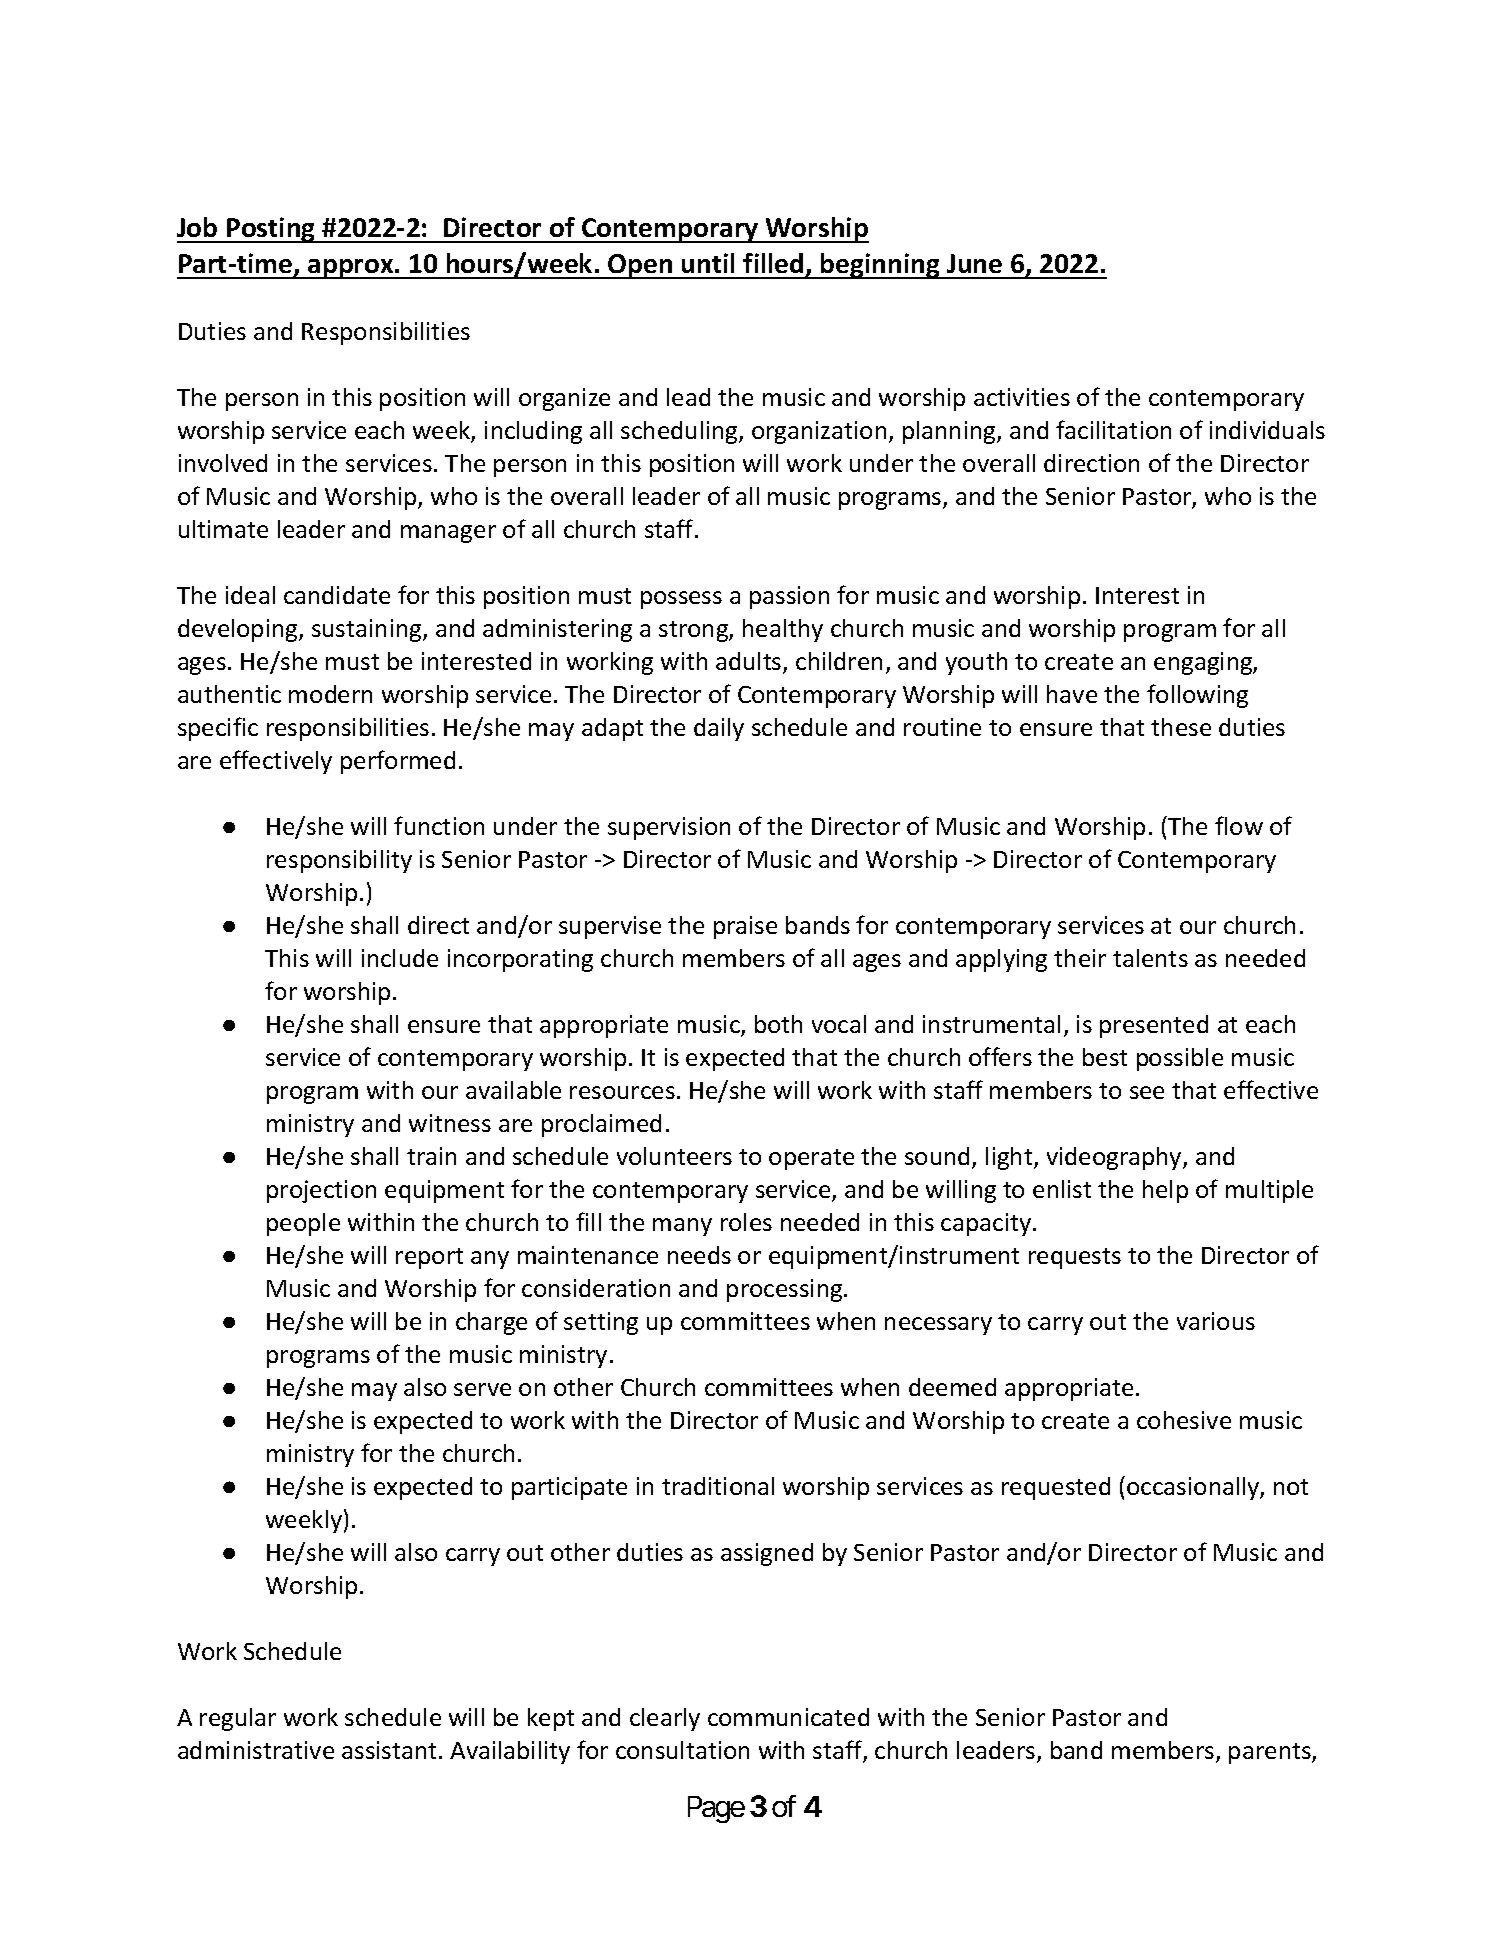 This screenshot has width=1504, height=1946. What do you see at coordinates (1197, 696) in the screenshot?
I see `following` at bounding box center [1197, 696].
